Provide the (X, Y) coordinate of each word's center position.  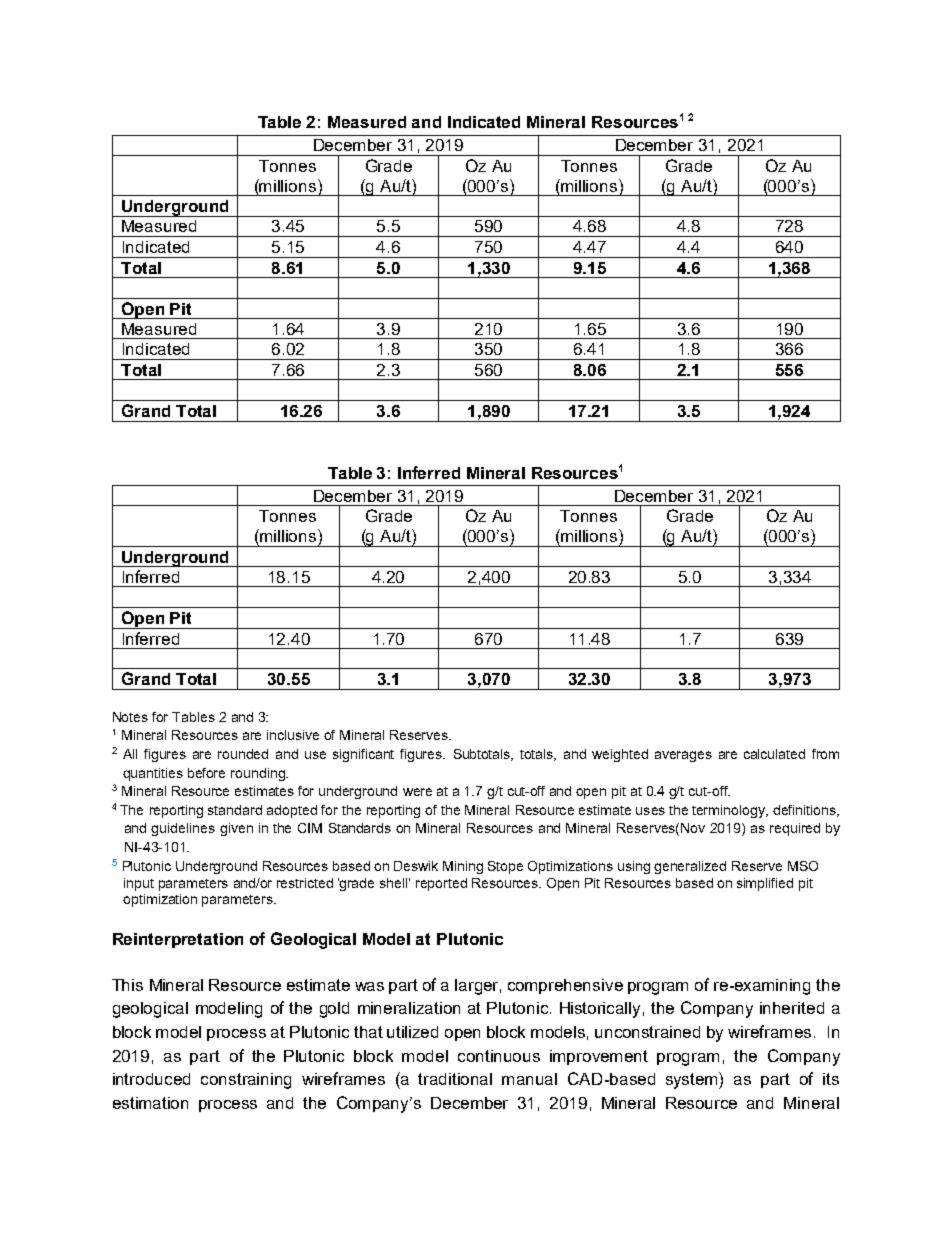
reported (441, 884)
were (417, 792)
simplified (765, 884)
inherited (792, 1008)
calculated (774, 754)
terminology (730, 811)
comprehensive (565, 986)
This (127, 985)
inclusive (293, 735)
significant (363, 755)
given (236, 829)
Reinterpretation (178, 940)
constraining (246, 1081)
